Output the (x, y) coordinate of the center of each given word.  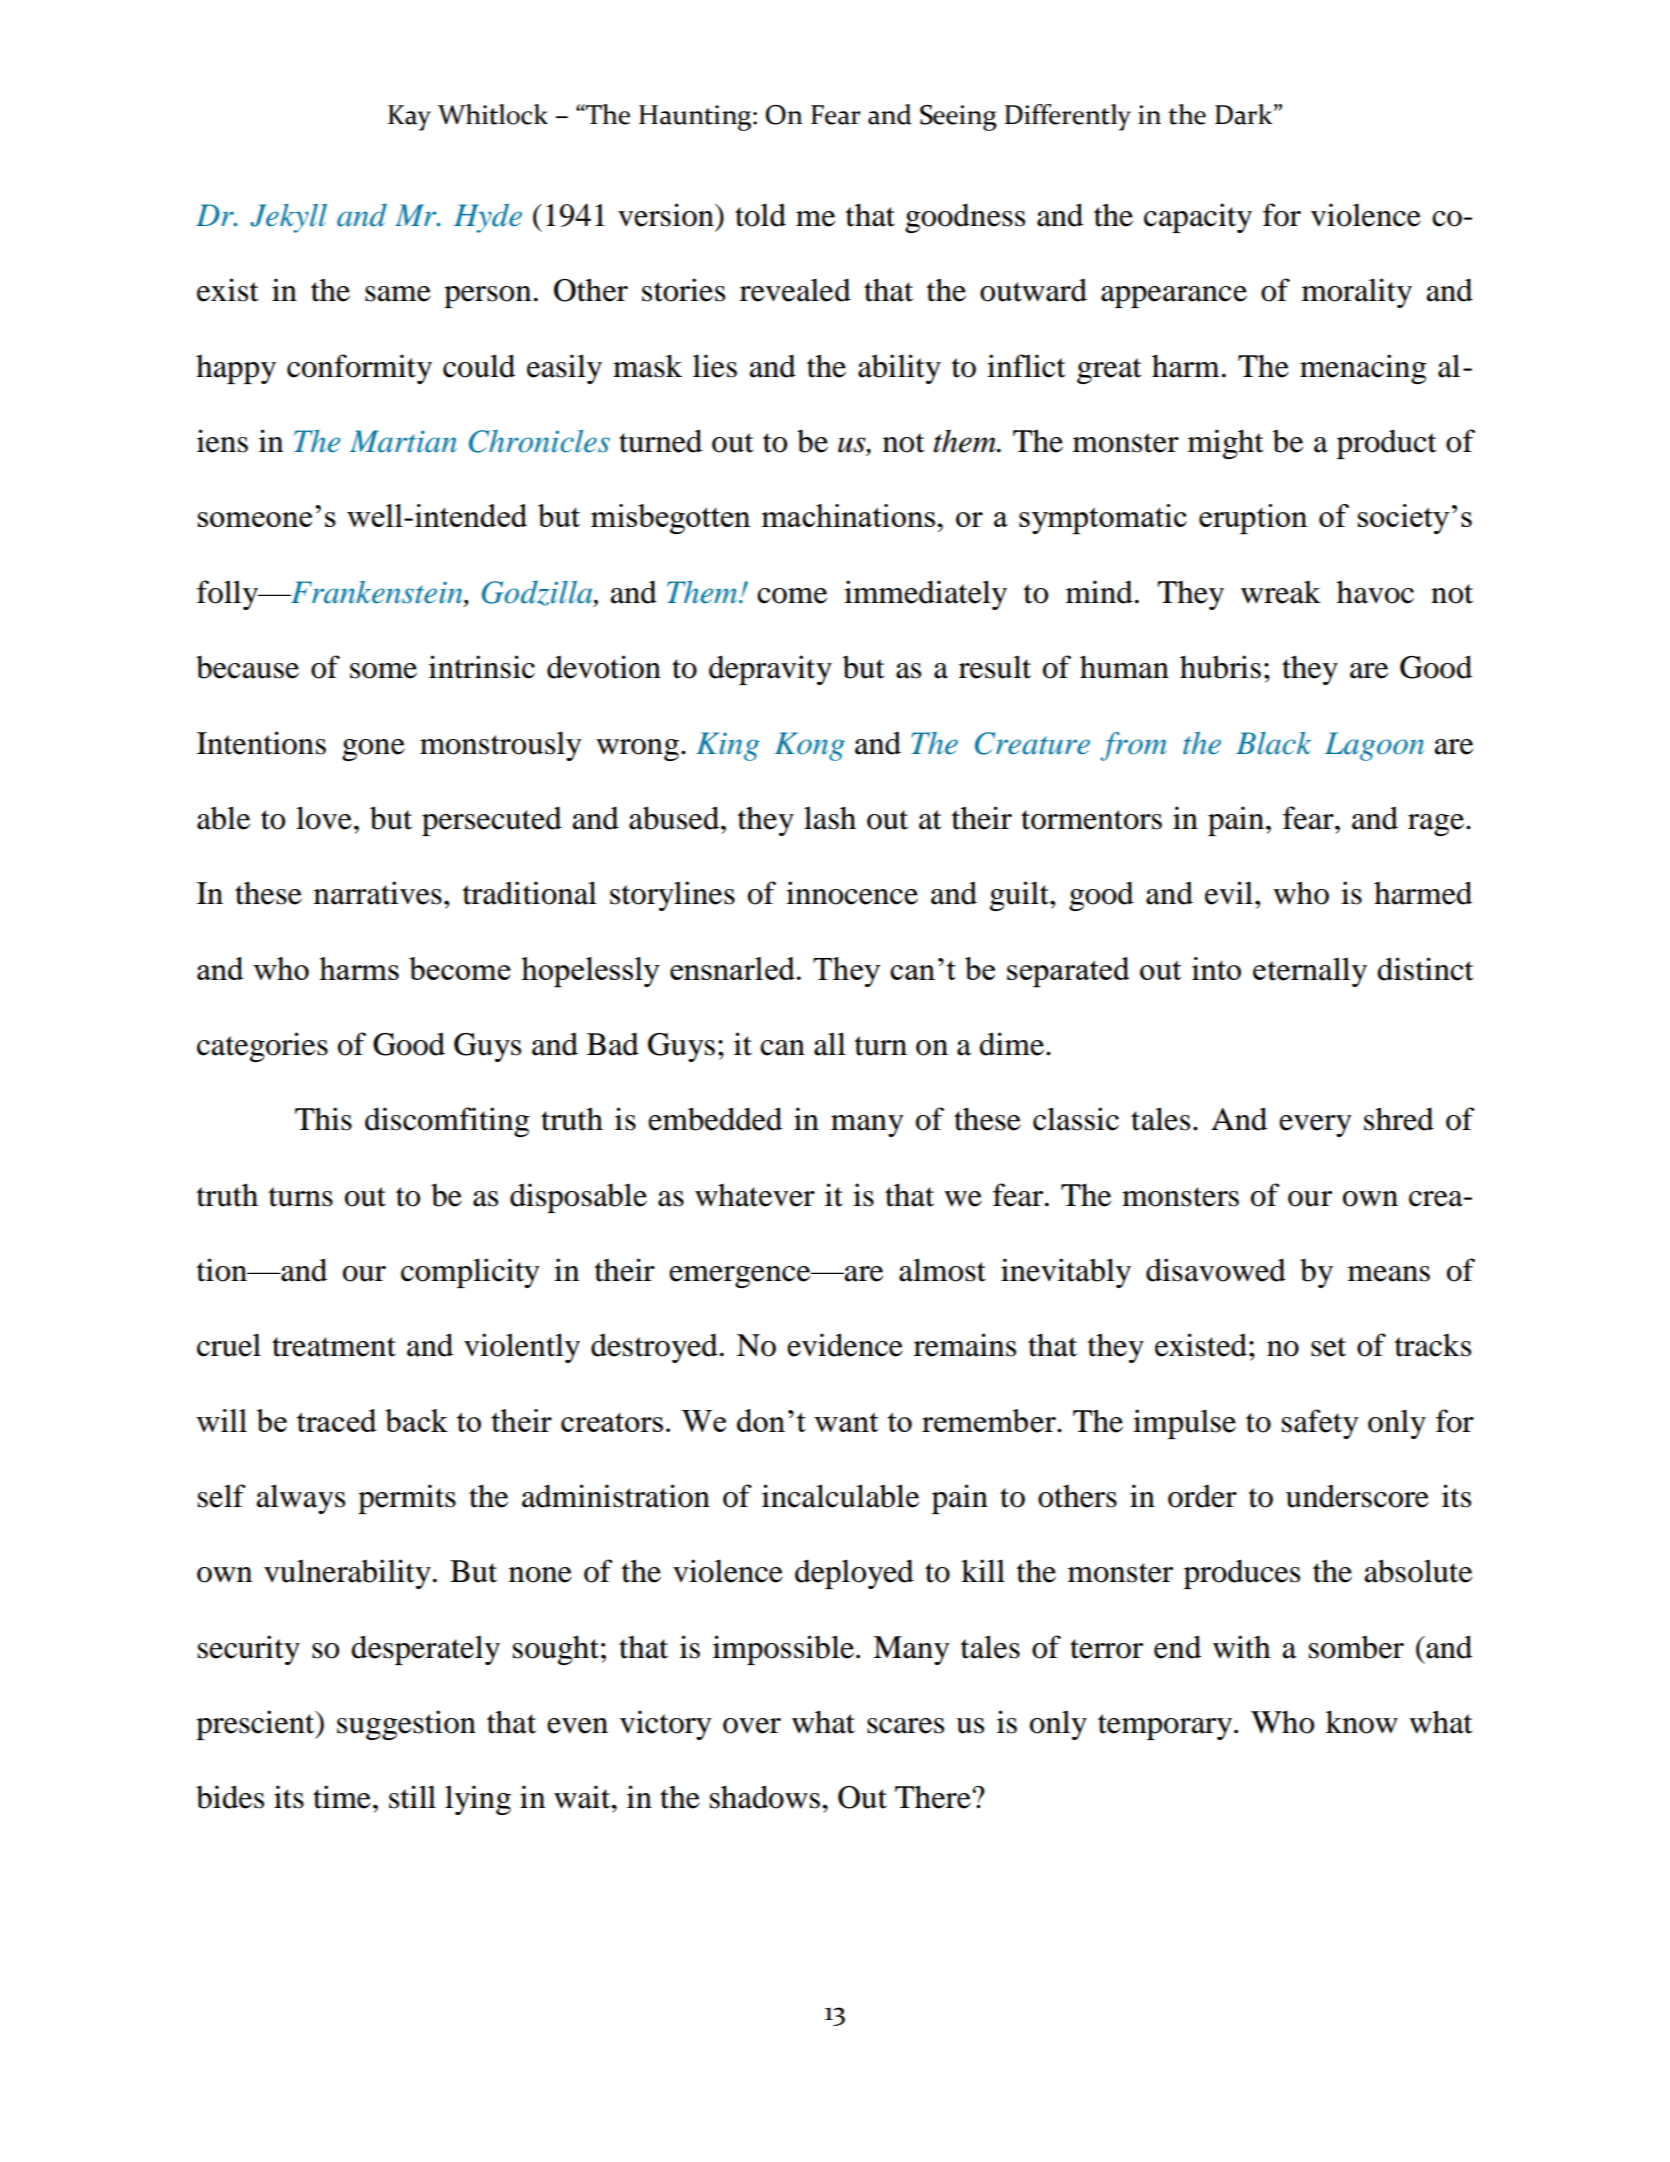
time (342, 1797)
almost (942, 1270)
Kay (409, 118)
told (760, 215)
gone (373, 750)
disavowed (1216, 1270)
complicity (470, 1273)
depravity (770, 670)
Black (1274, 743)
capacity (1198, 218)
